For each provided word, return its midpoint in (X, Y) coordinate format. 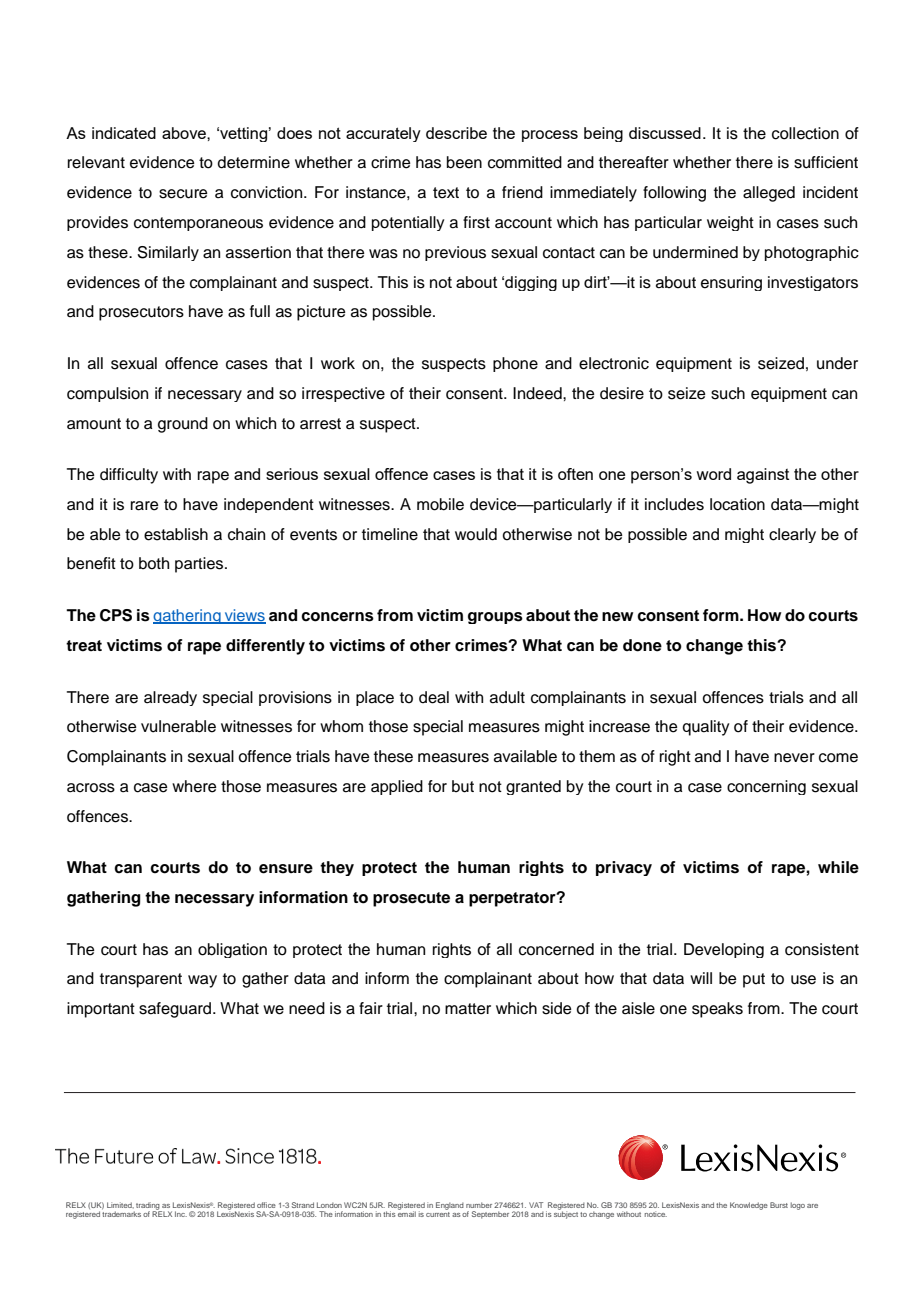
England (450, 1206)
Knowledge (749, 1206)
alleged (769, 194)
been (464, 162)
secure (183, 194)
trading (147, 1207)
